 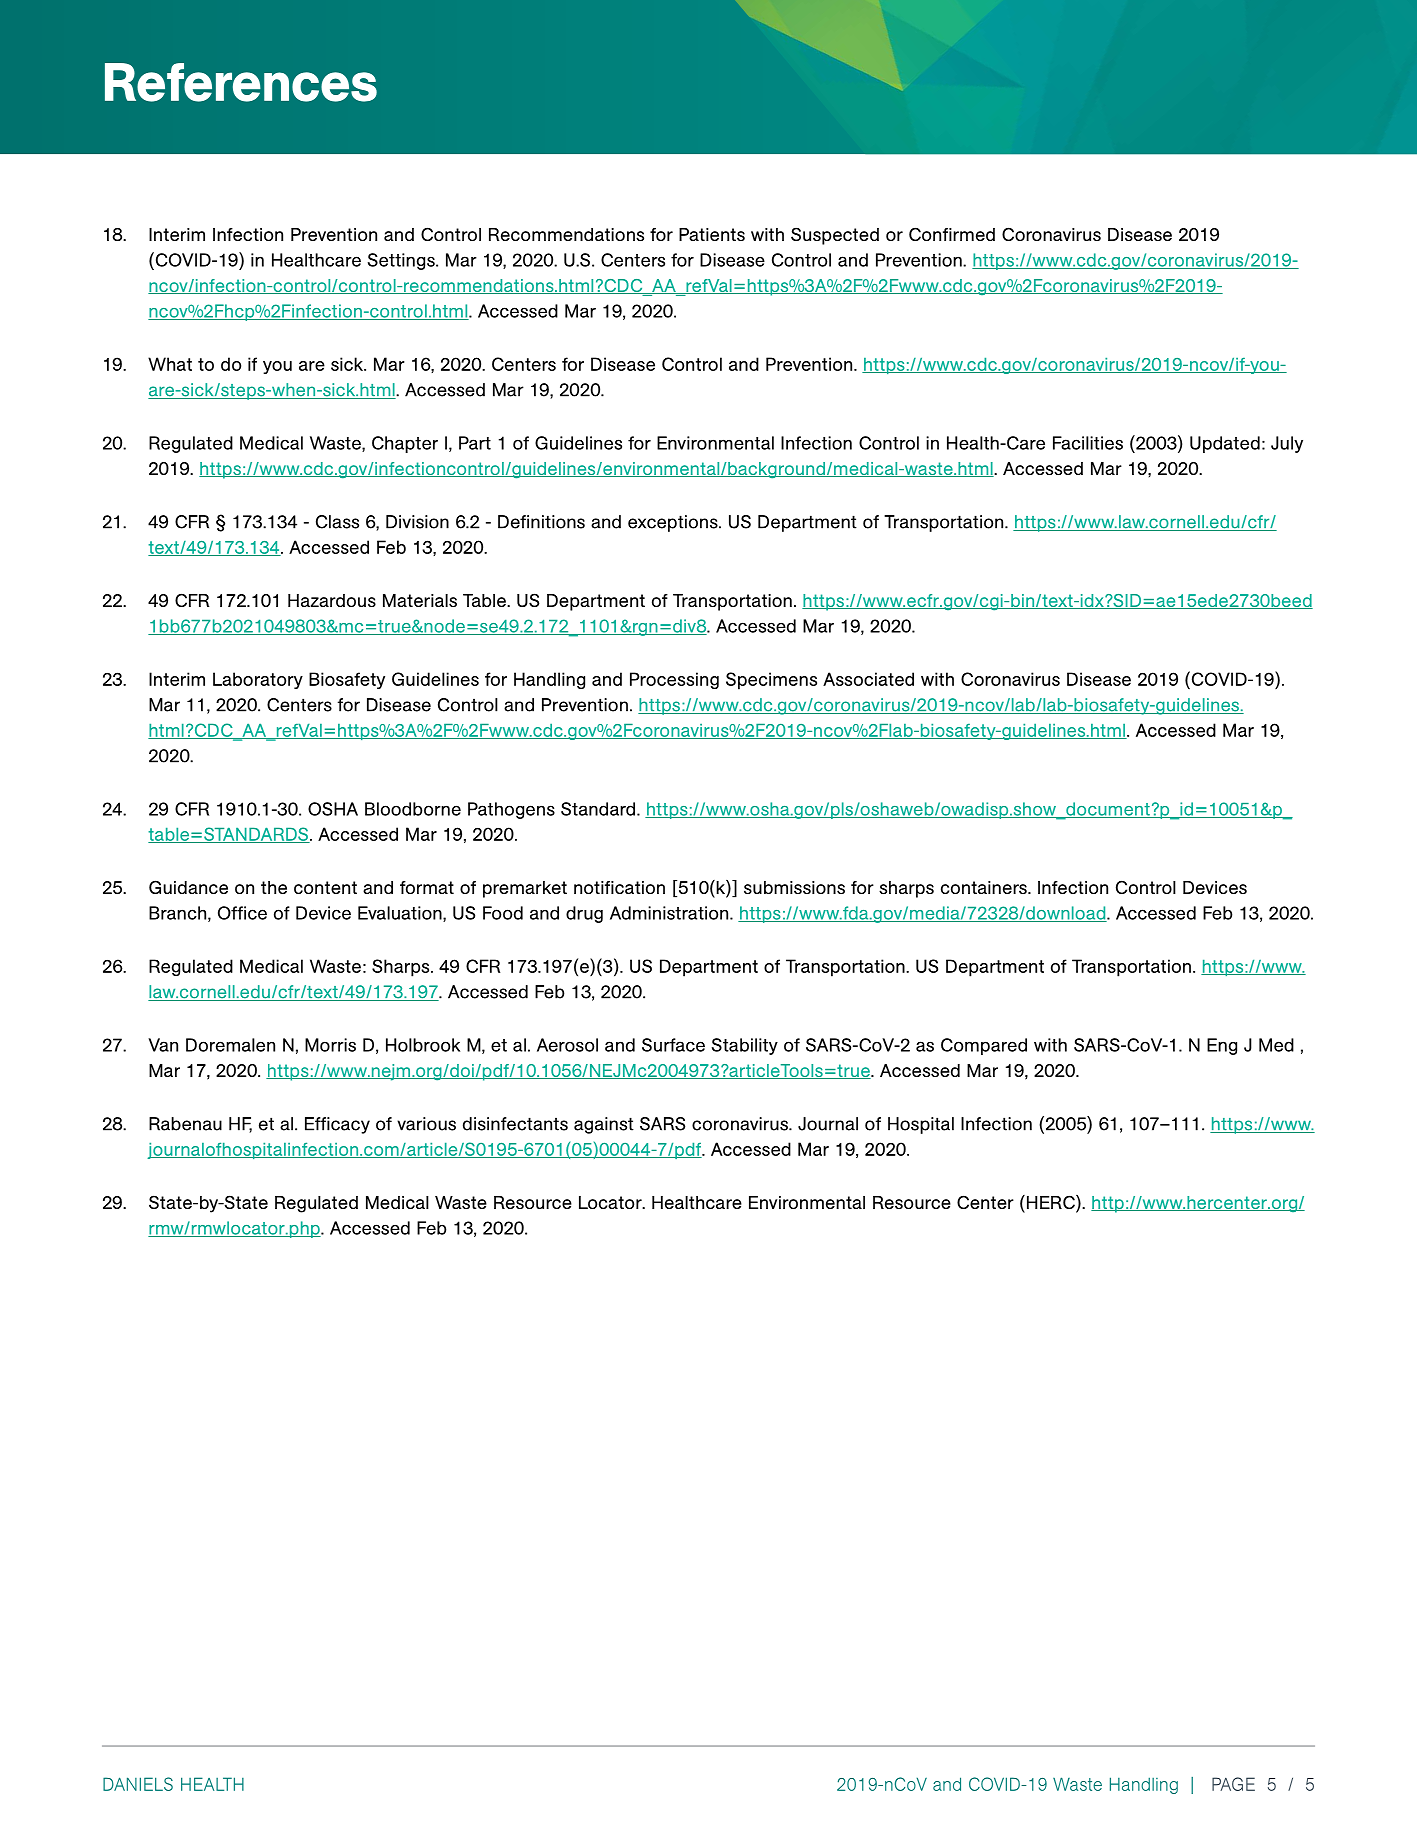 I want to click on Processing, so click(x=674, y=680).
